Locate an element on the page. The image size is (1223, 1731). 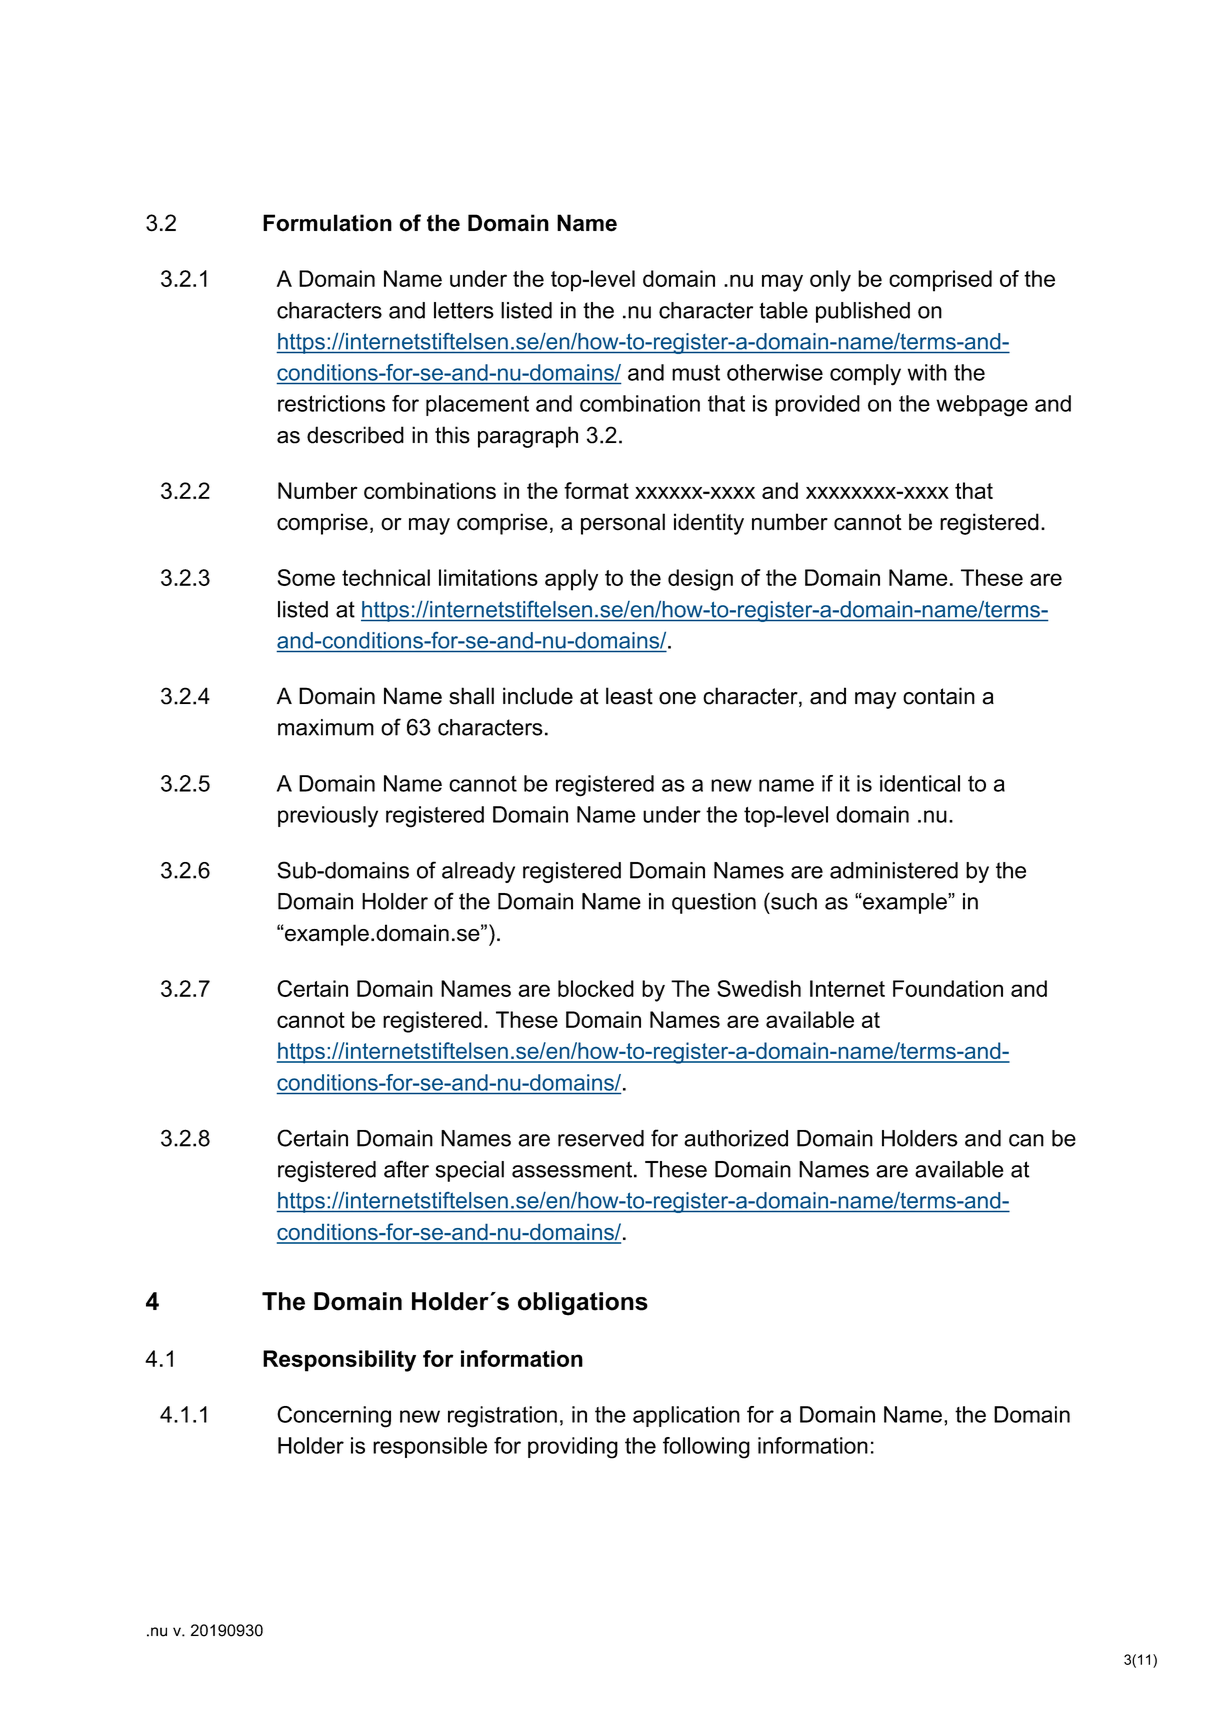
Concerning is located at coordinates (334, 1417).
